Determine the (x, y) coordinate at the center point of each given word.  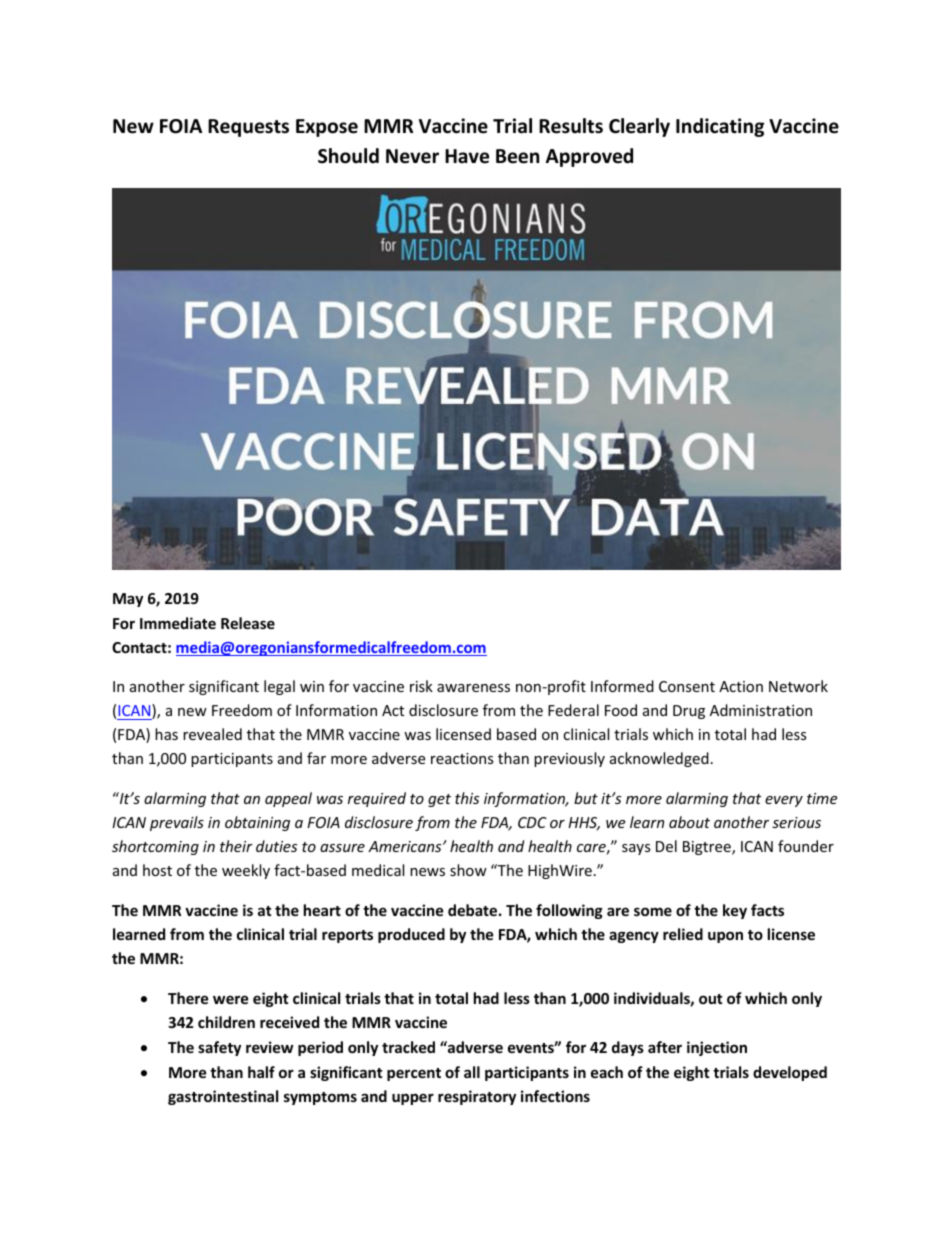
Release (248, 623)
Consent (687, 686)
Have (467, 156)
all (472, 1072)
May (128, 600)
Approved (589, 157)
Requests (248, 128)
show (468, 870)
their (236, 846)
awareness (473, 688)
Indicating (720, 127)
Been (517, 156)
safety (219, 1048)
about (689, 822)
